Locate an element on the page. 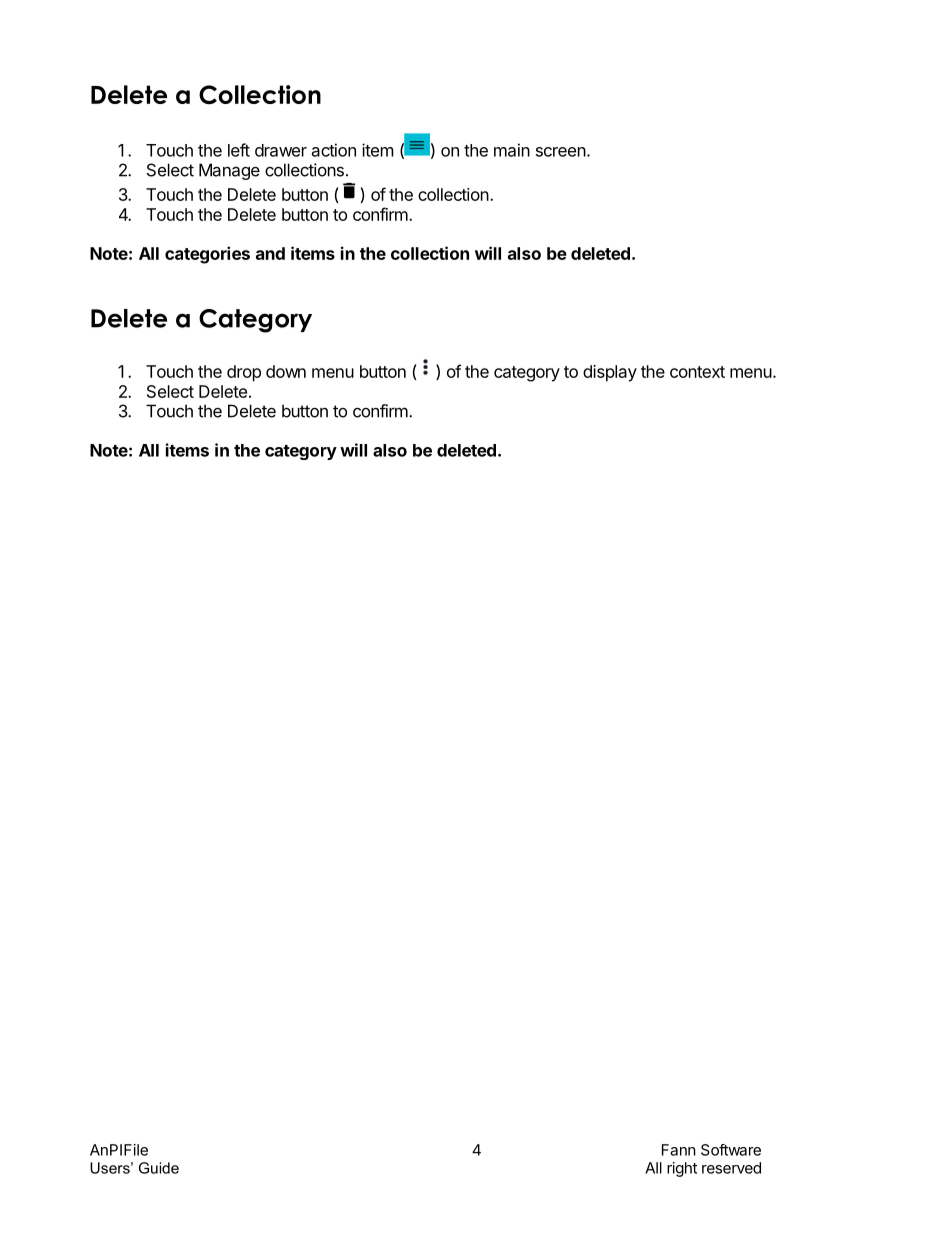  drop is located at coordinates (244, 373).
